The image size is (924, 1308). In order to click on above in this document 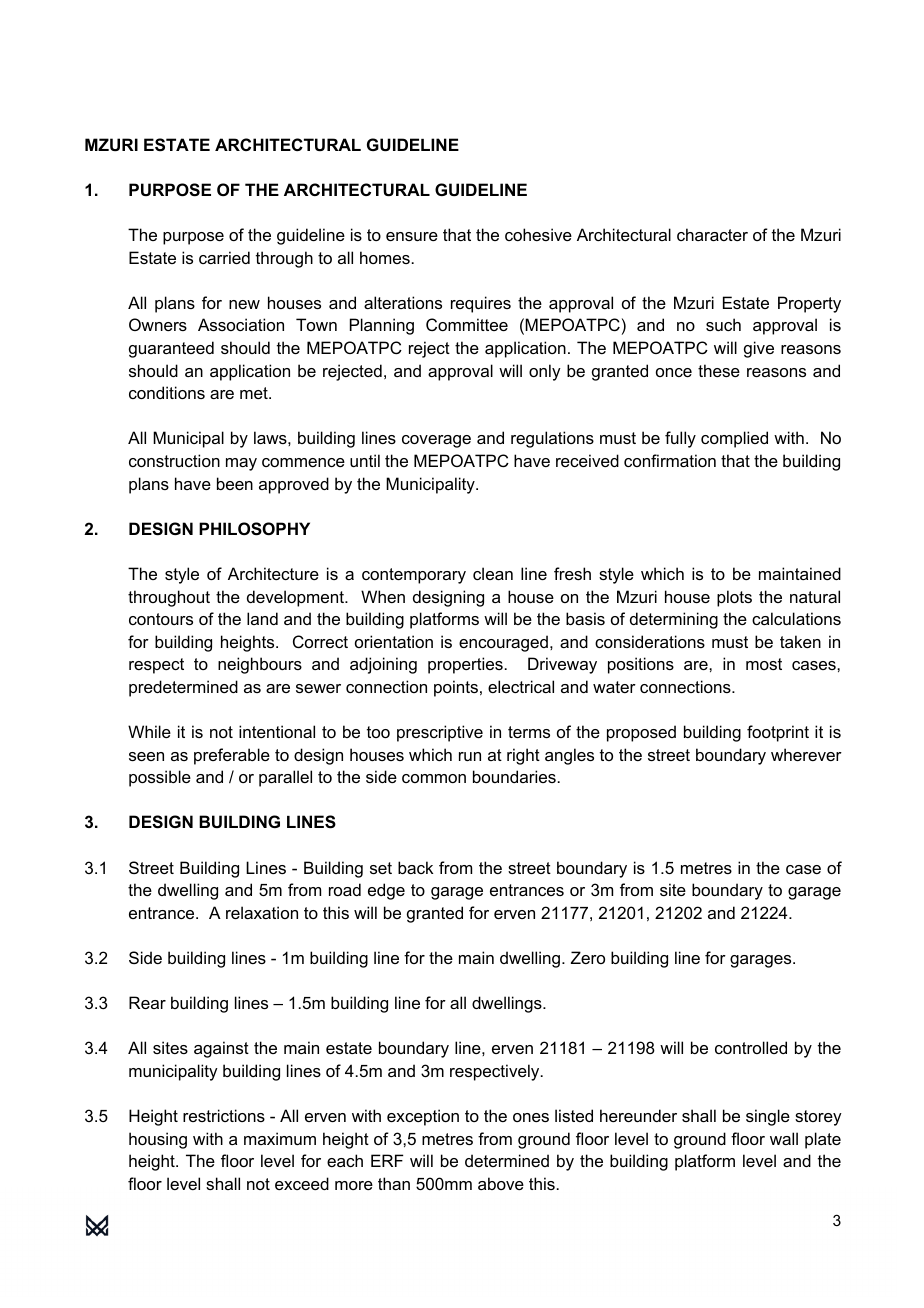, I will do `click(501, 1183)`.
